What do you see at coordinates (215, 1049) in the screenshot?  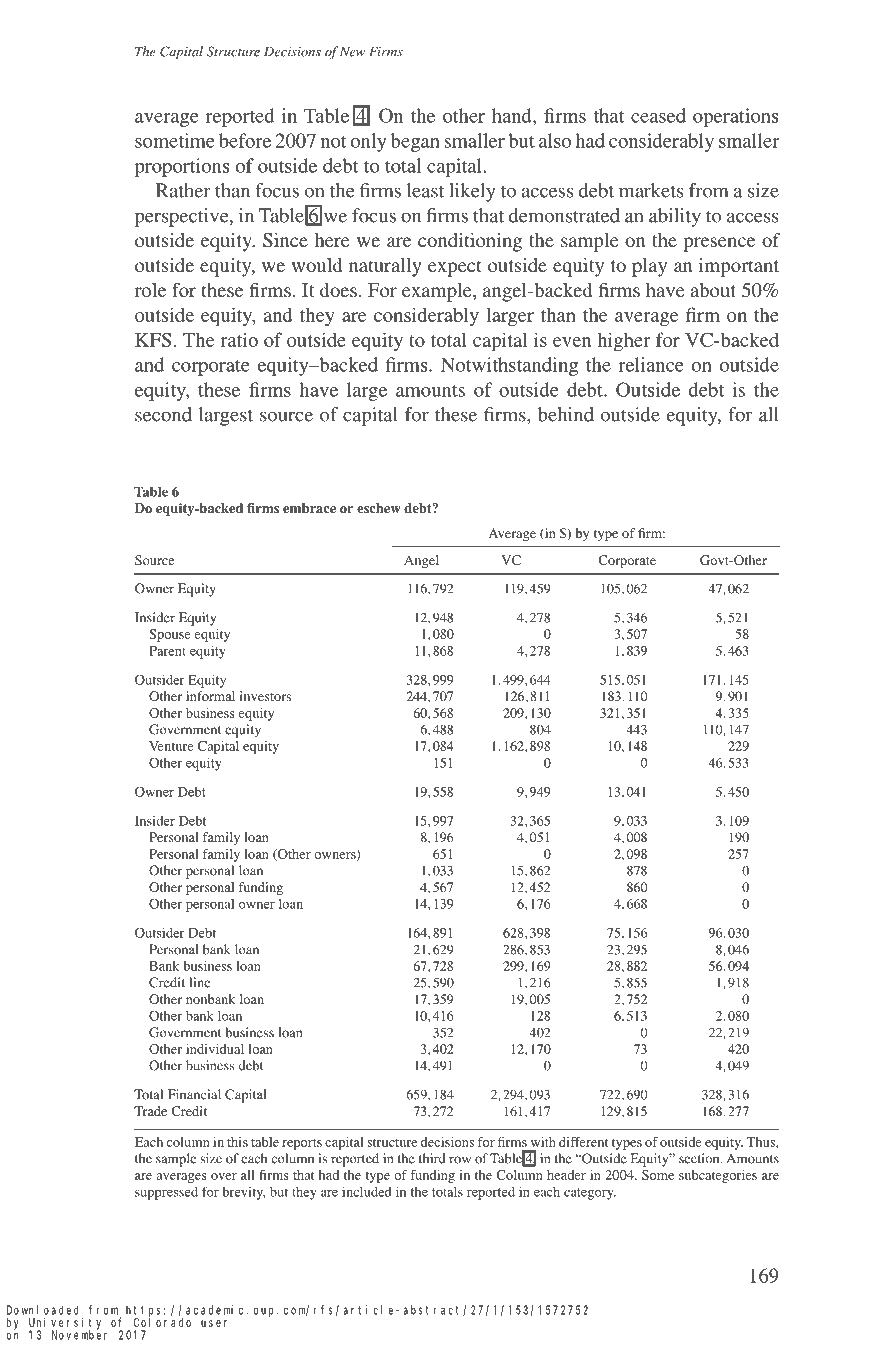 I see `individual` at bounding box center [215, 1049].
